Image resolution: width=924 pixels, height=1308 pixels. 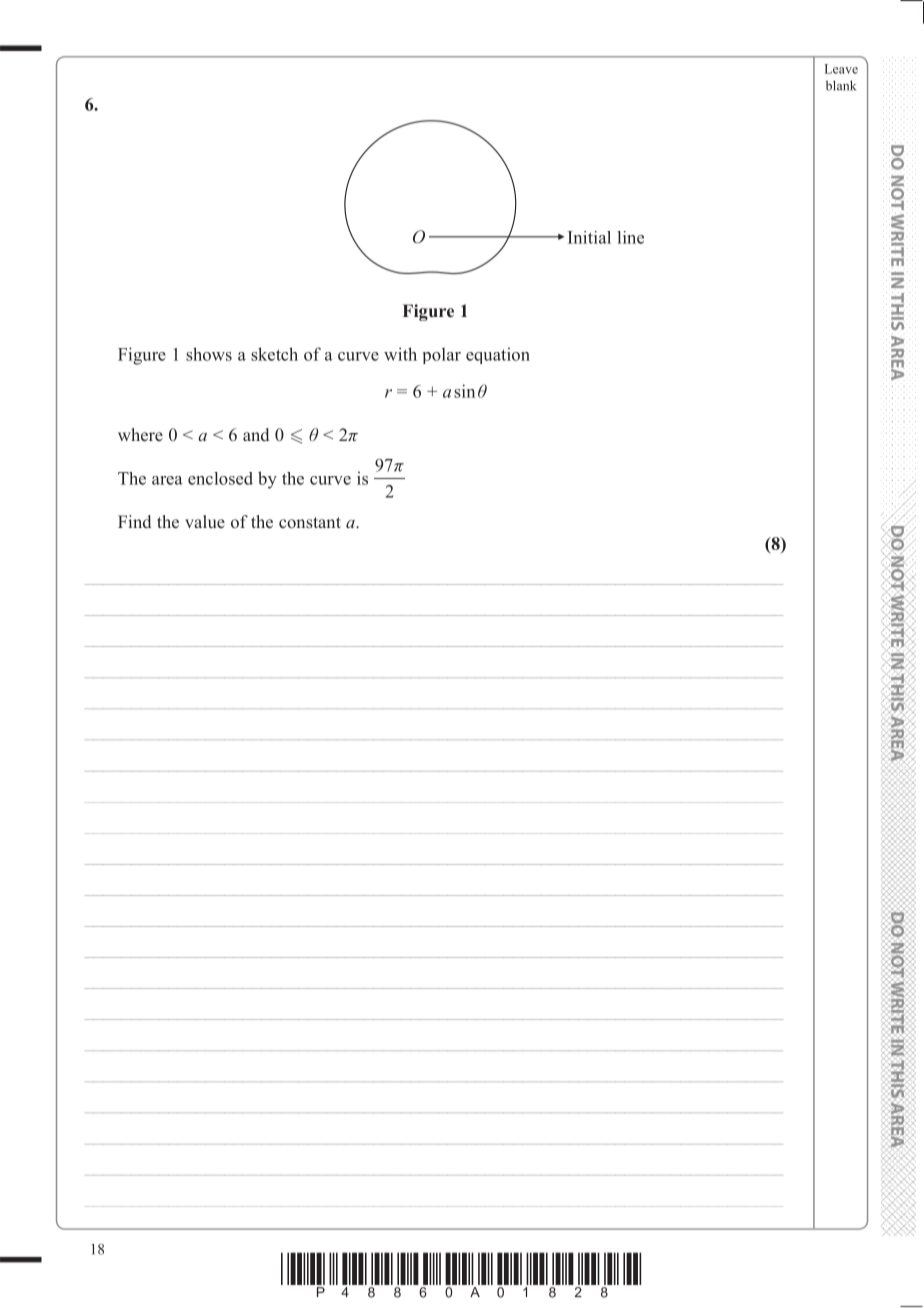 What do you see at coordinates (589, 237) in the screenshot?
I see `Initial` at bounding box center [589, 237].
